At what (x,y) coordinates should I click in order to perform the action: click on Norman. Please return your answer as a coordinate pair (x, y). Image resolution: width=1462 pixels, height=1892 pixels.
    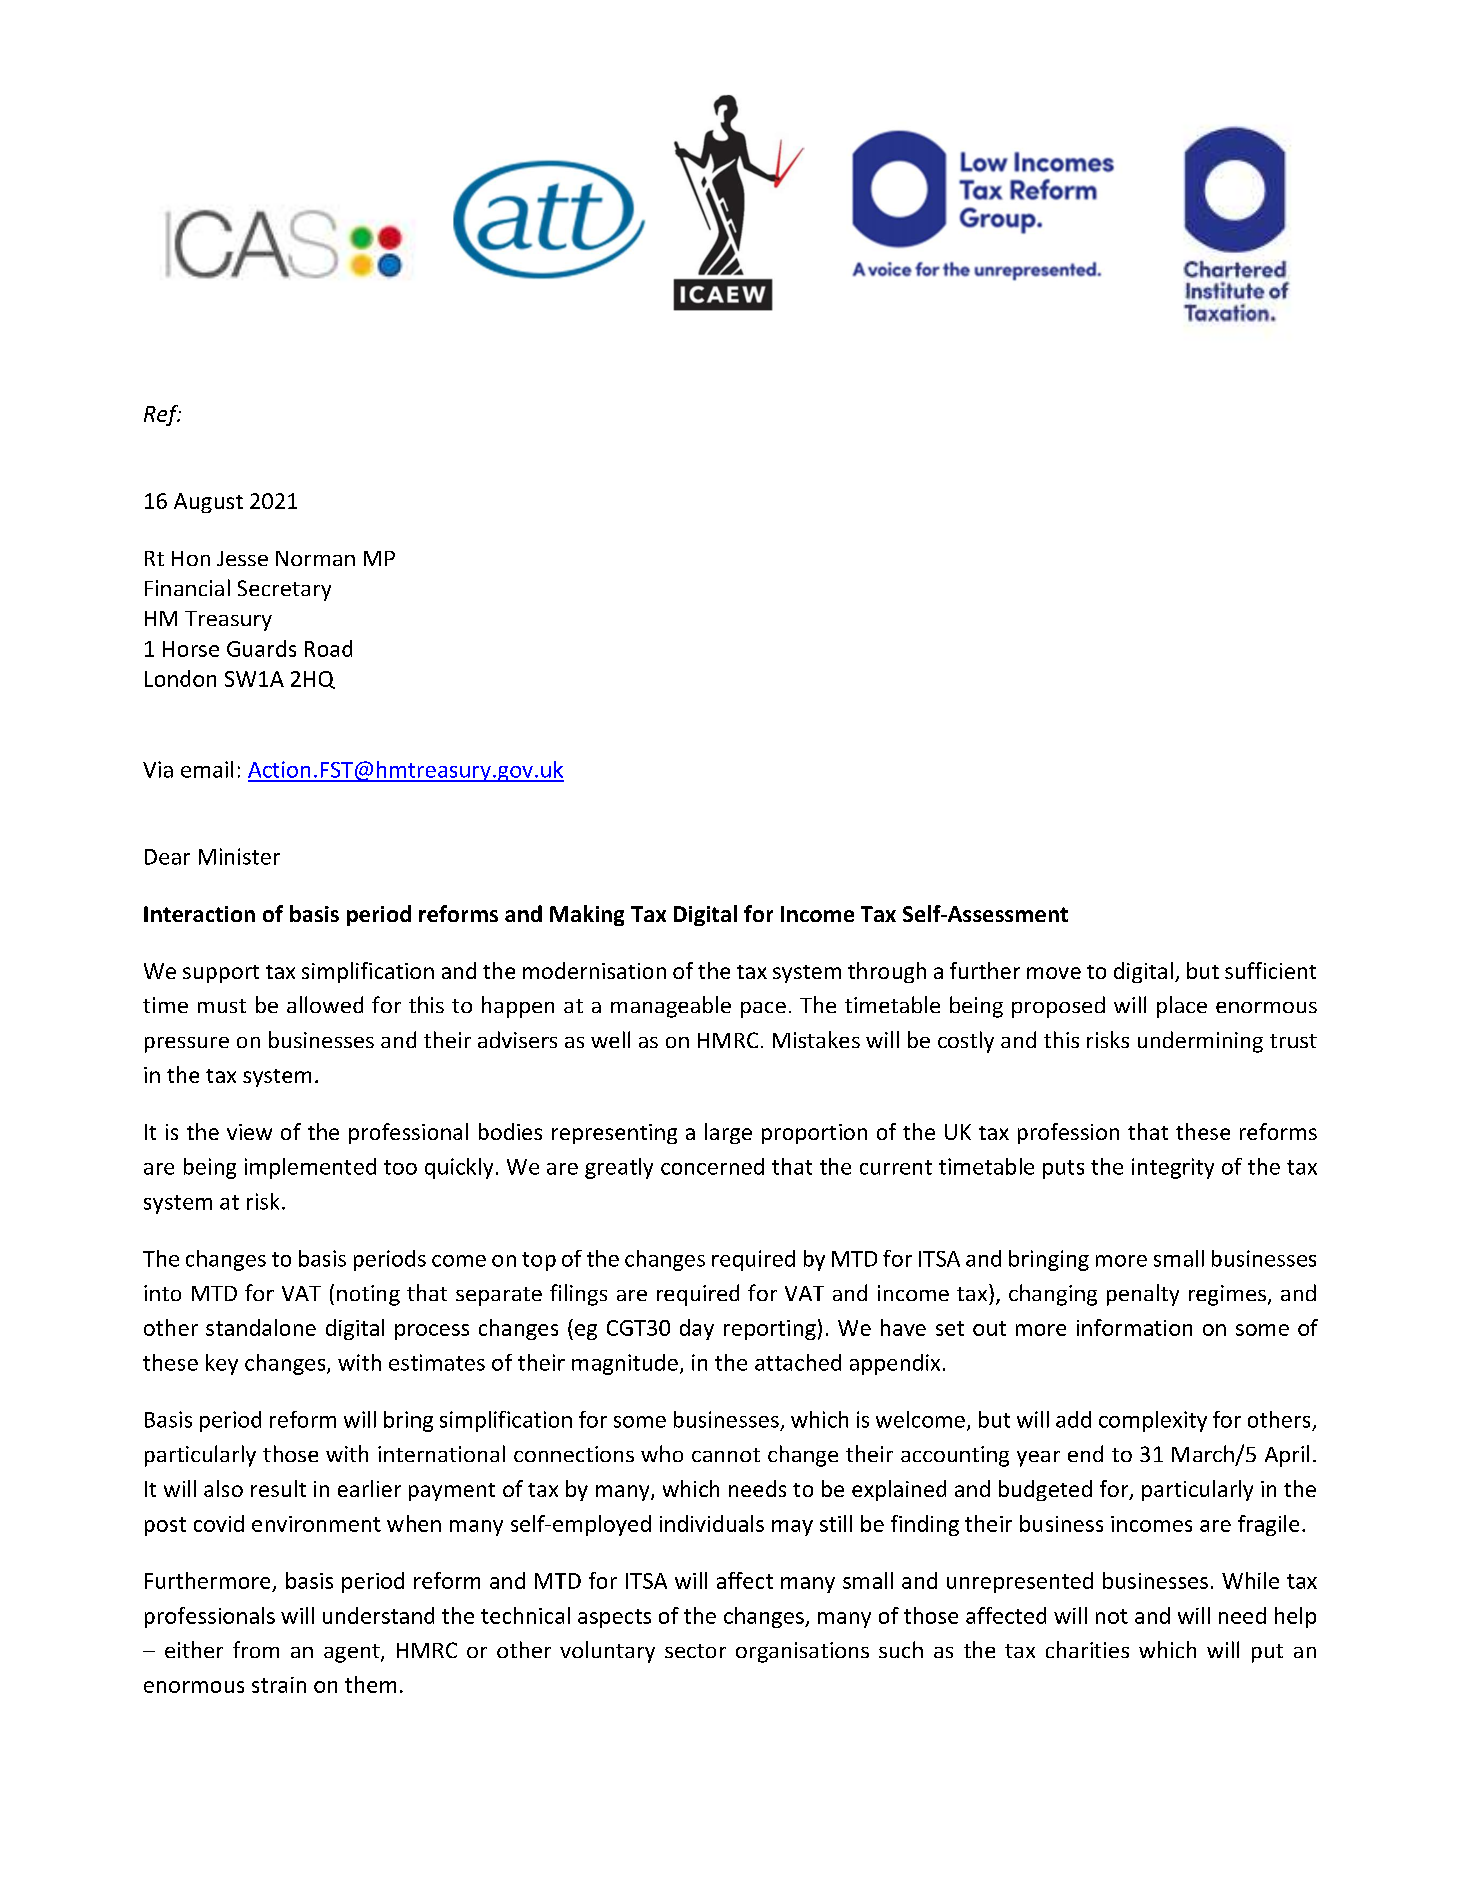
    Looking at the image, I should click on (315, 558).
